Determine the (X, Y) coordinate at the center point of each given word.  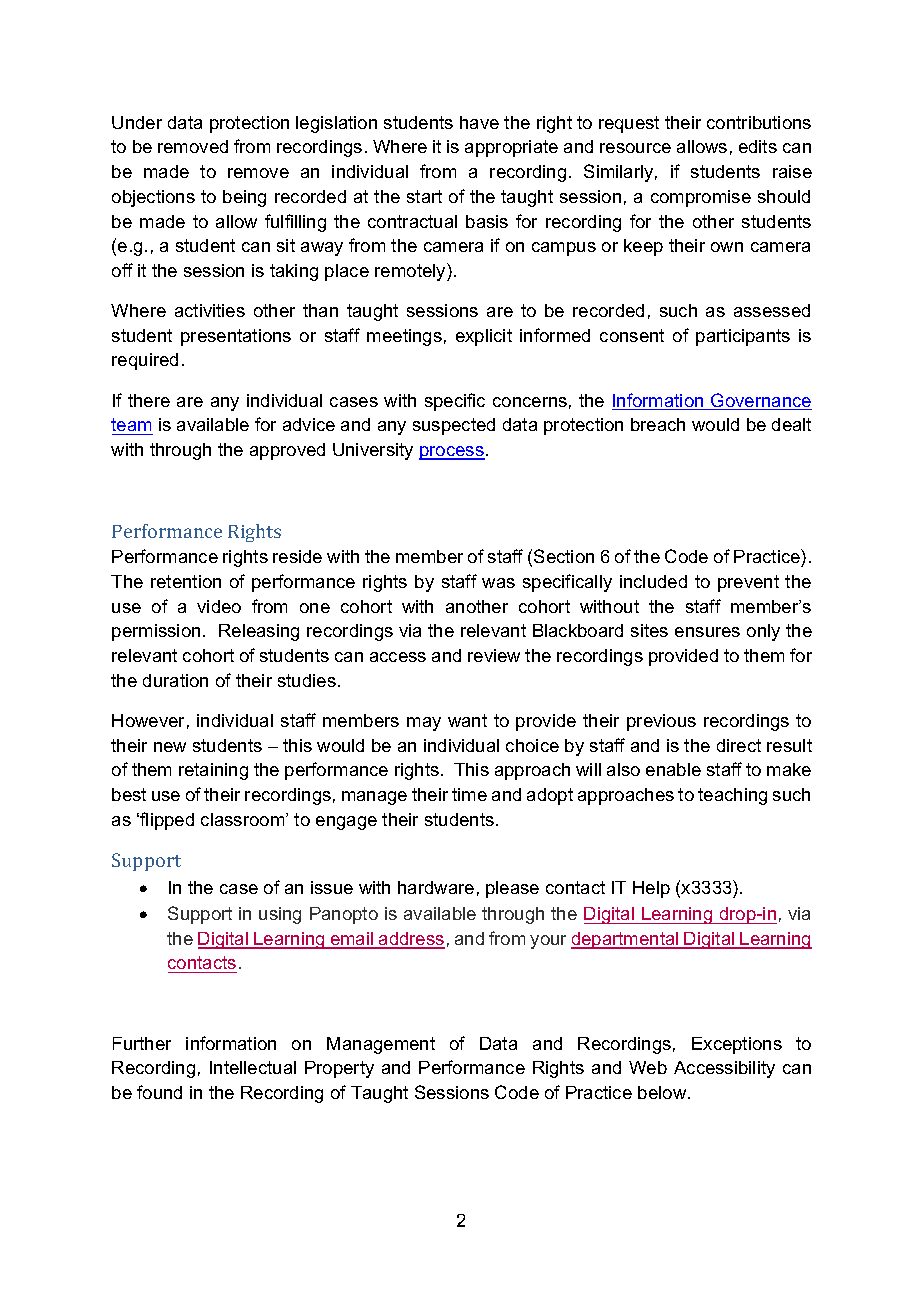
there (149, 400)
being (244, 198)
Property (339, 1069)
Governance (760, 401)
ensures (707, 632)
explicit (484, 337)
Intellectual (253, 1067)
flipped (166, 821)
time (469, 794)
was (498, 583)
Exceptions (737, 1045)
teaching (732, 796)
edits (758, 146)
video (219, 606)
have (479, 122)
